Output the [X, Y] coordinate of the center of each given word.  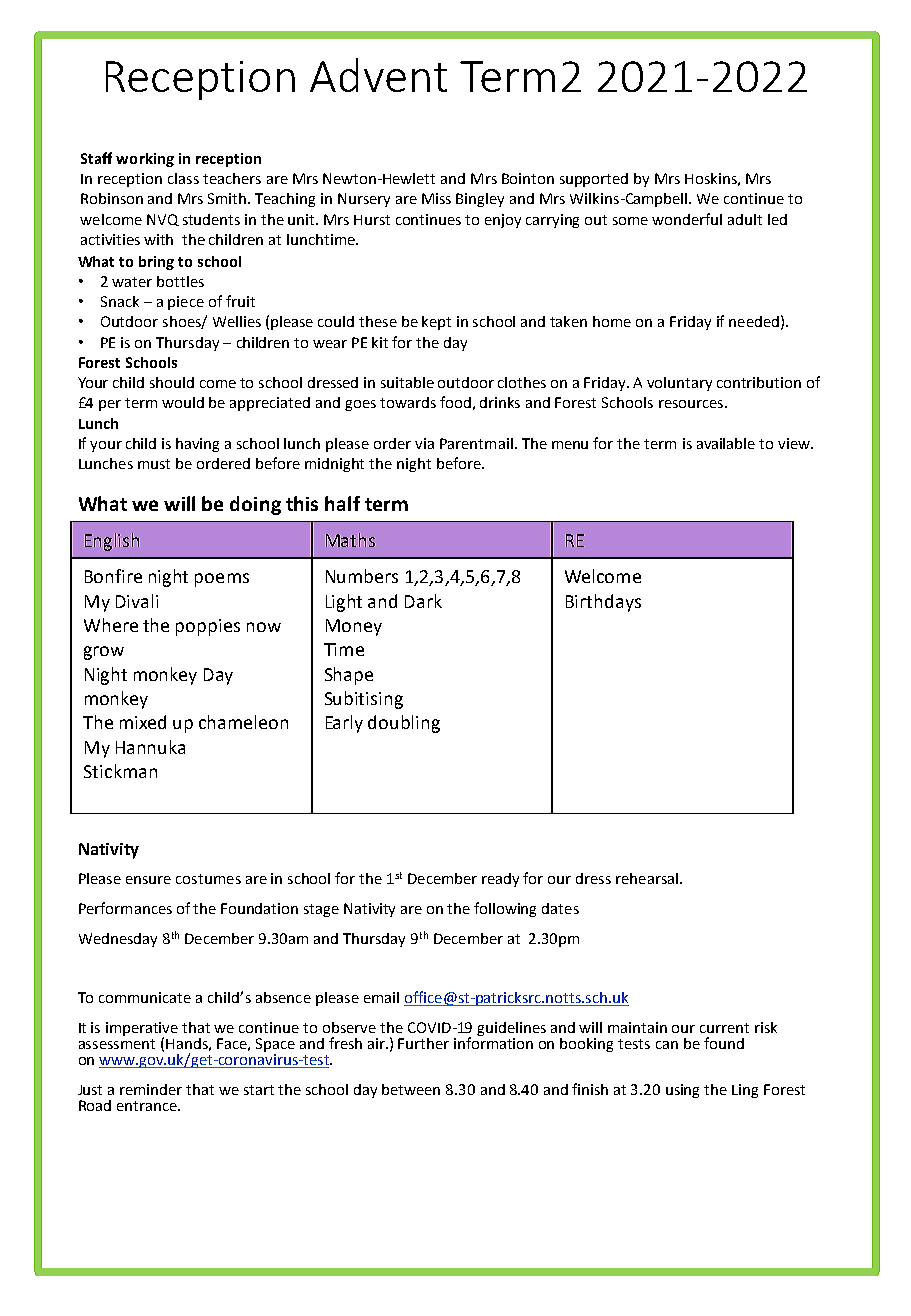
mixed [143, 722]
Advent [378, 75]
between [411, 1089]
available [726, 443]
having [197, 445]
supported [594, 180]
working [145, 160]
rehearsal [647, 878]
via [424, 443]
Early [344, 724]
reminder [151, 1089]
